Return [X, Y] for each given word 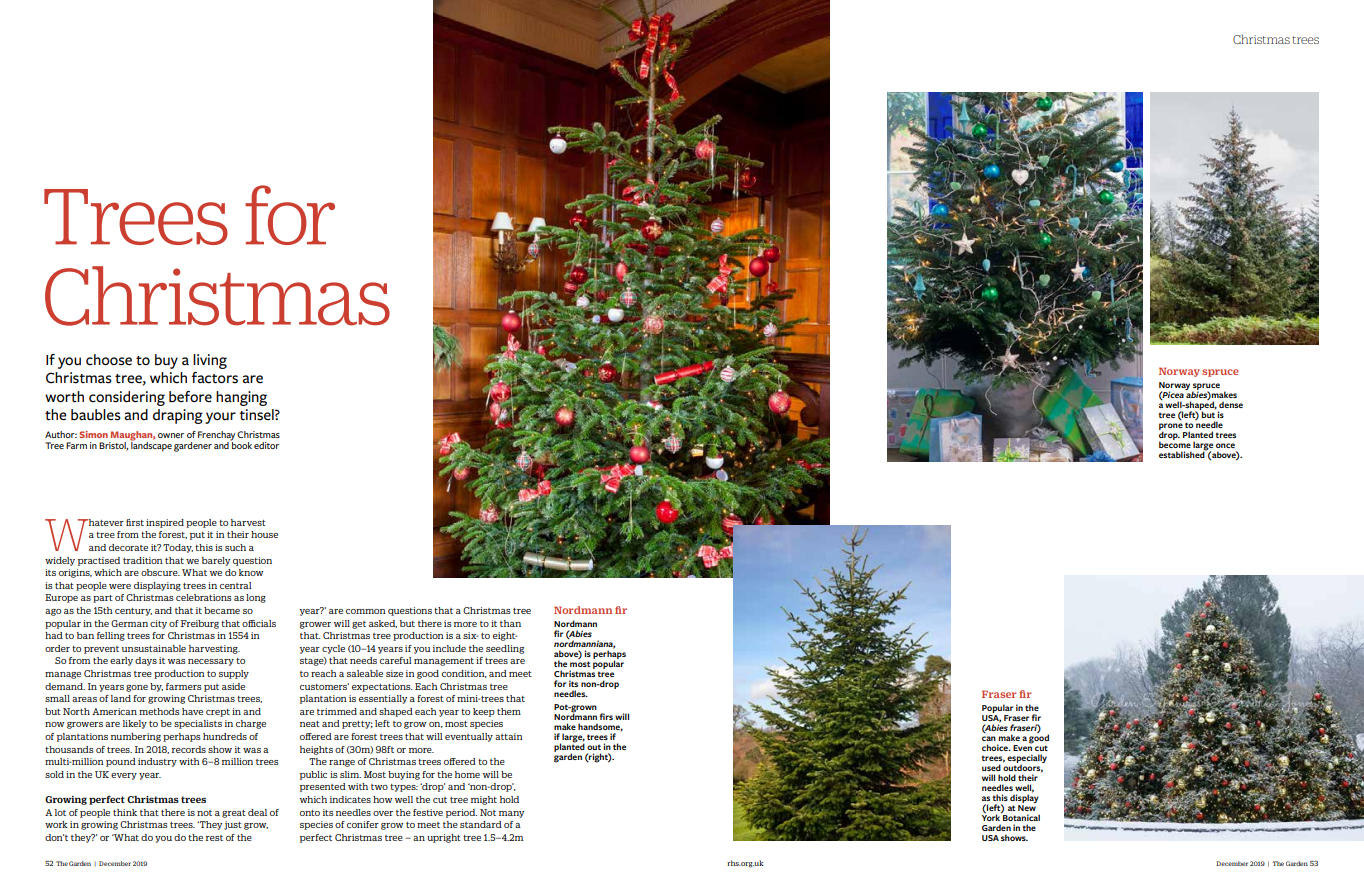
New [1027, 808]
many [511, 814]
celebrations [204, 597]
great [234, 814]
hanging [241, 398]
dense [1231, 404]
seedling [505, 649]
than [510, 623]
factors [214, 378]
